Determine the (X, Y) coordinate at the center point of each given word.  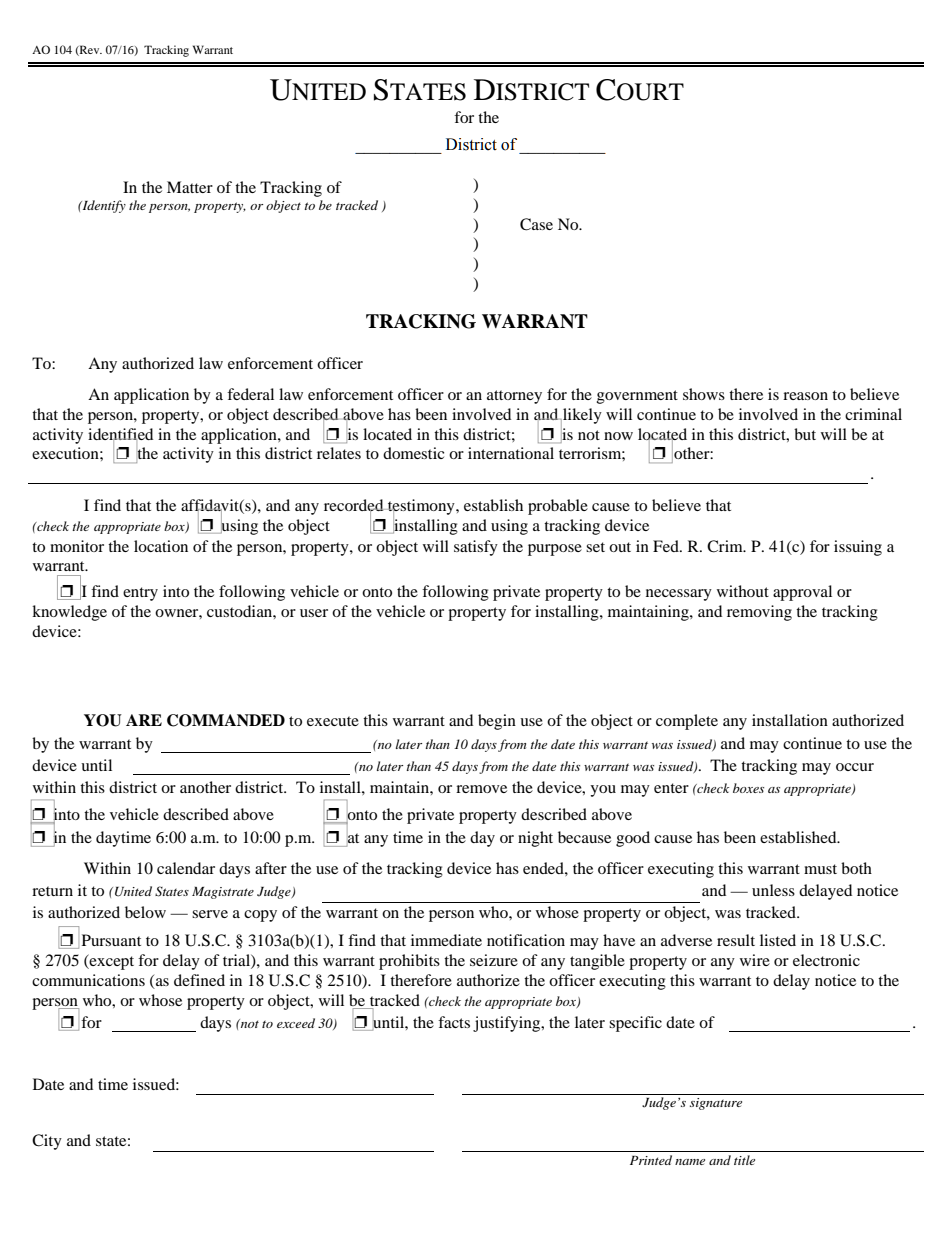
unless (773, 890)
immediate (446, 940)
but (805, 434)
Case (536, 224)
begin (497, 722)
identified (120, 435)
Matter (190, 187)
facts (454, 1022)
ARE (144, 720)
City (47, 1142)
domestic (413, 453)
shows (704, 394)
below (145, 912)
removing (759, 613)
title (744, 1160)
